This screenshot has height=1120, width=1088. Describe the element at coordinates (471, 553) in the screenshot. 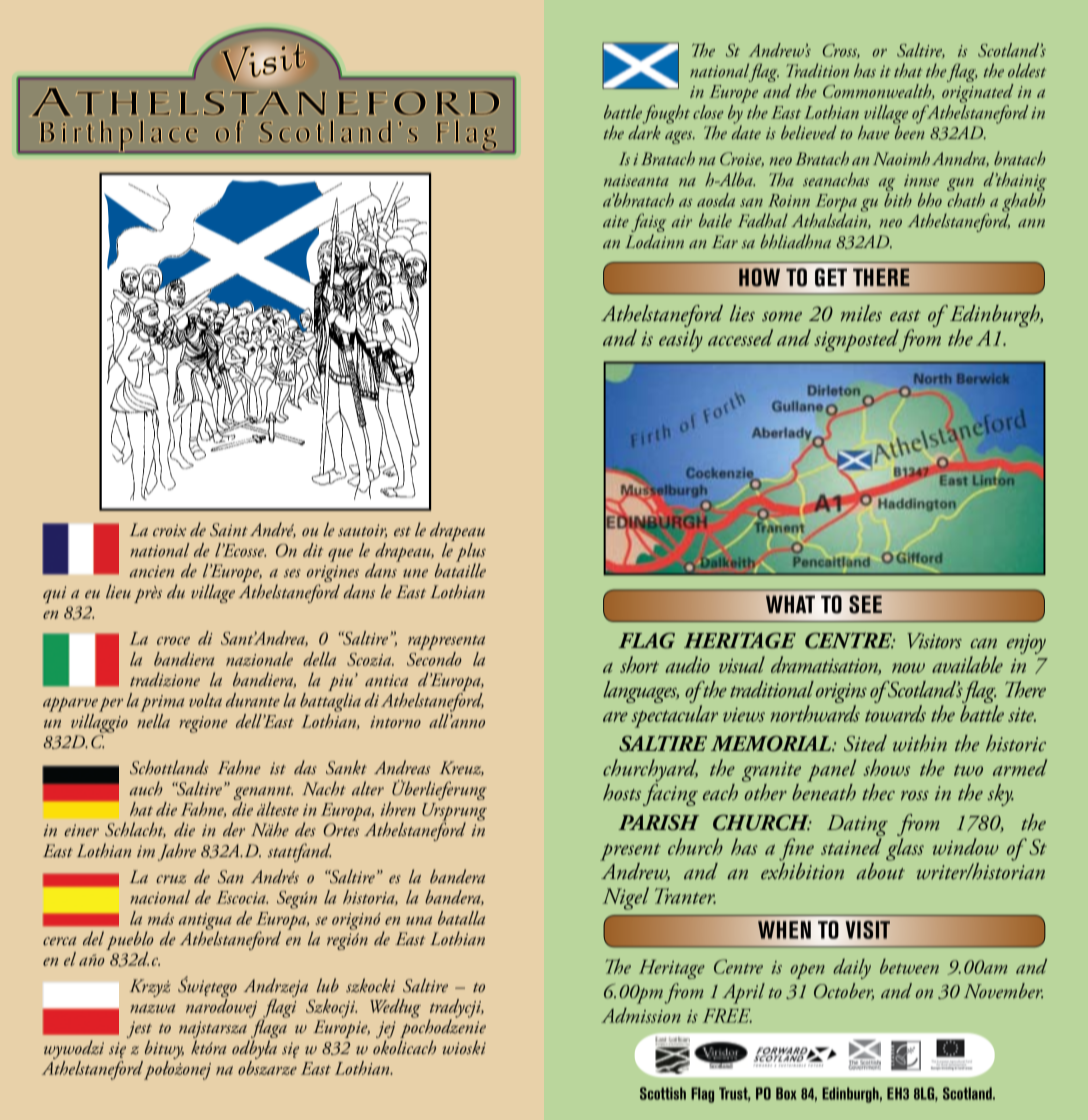

I see `plus` at that location.
